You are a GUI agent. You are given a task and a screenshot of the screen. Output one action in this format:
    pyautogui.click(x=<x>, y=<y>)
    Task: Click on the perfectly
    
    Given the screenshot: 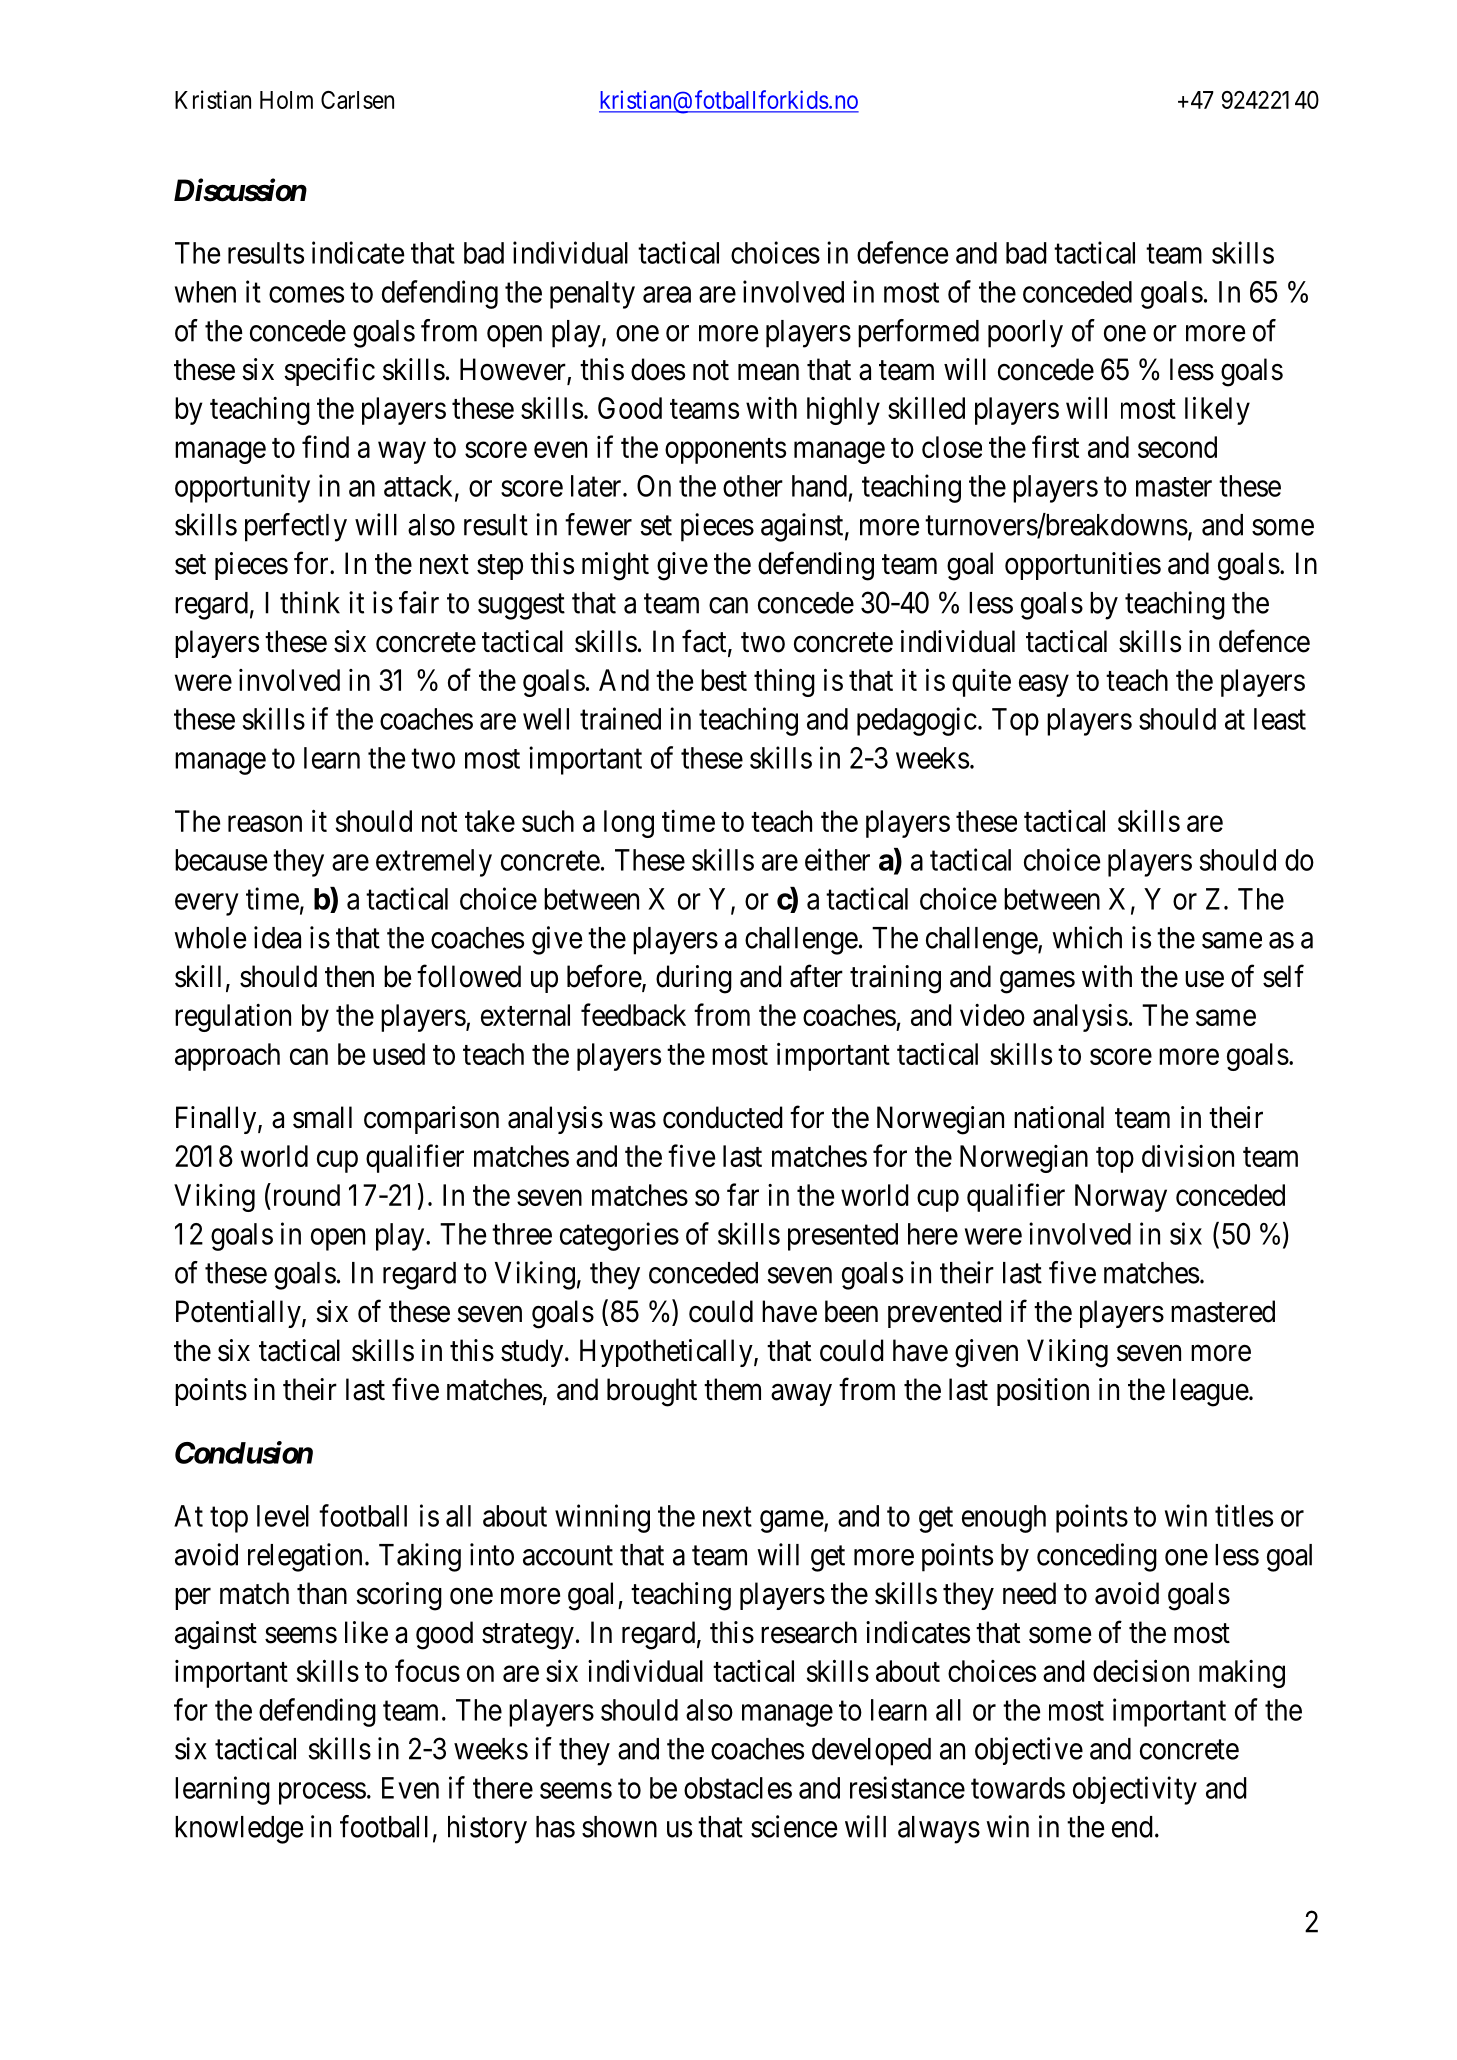 What is the action you would take?
    pyautogui.click(x=296, y=527)
